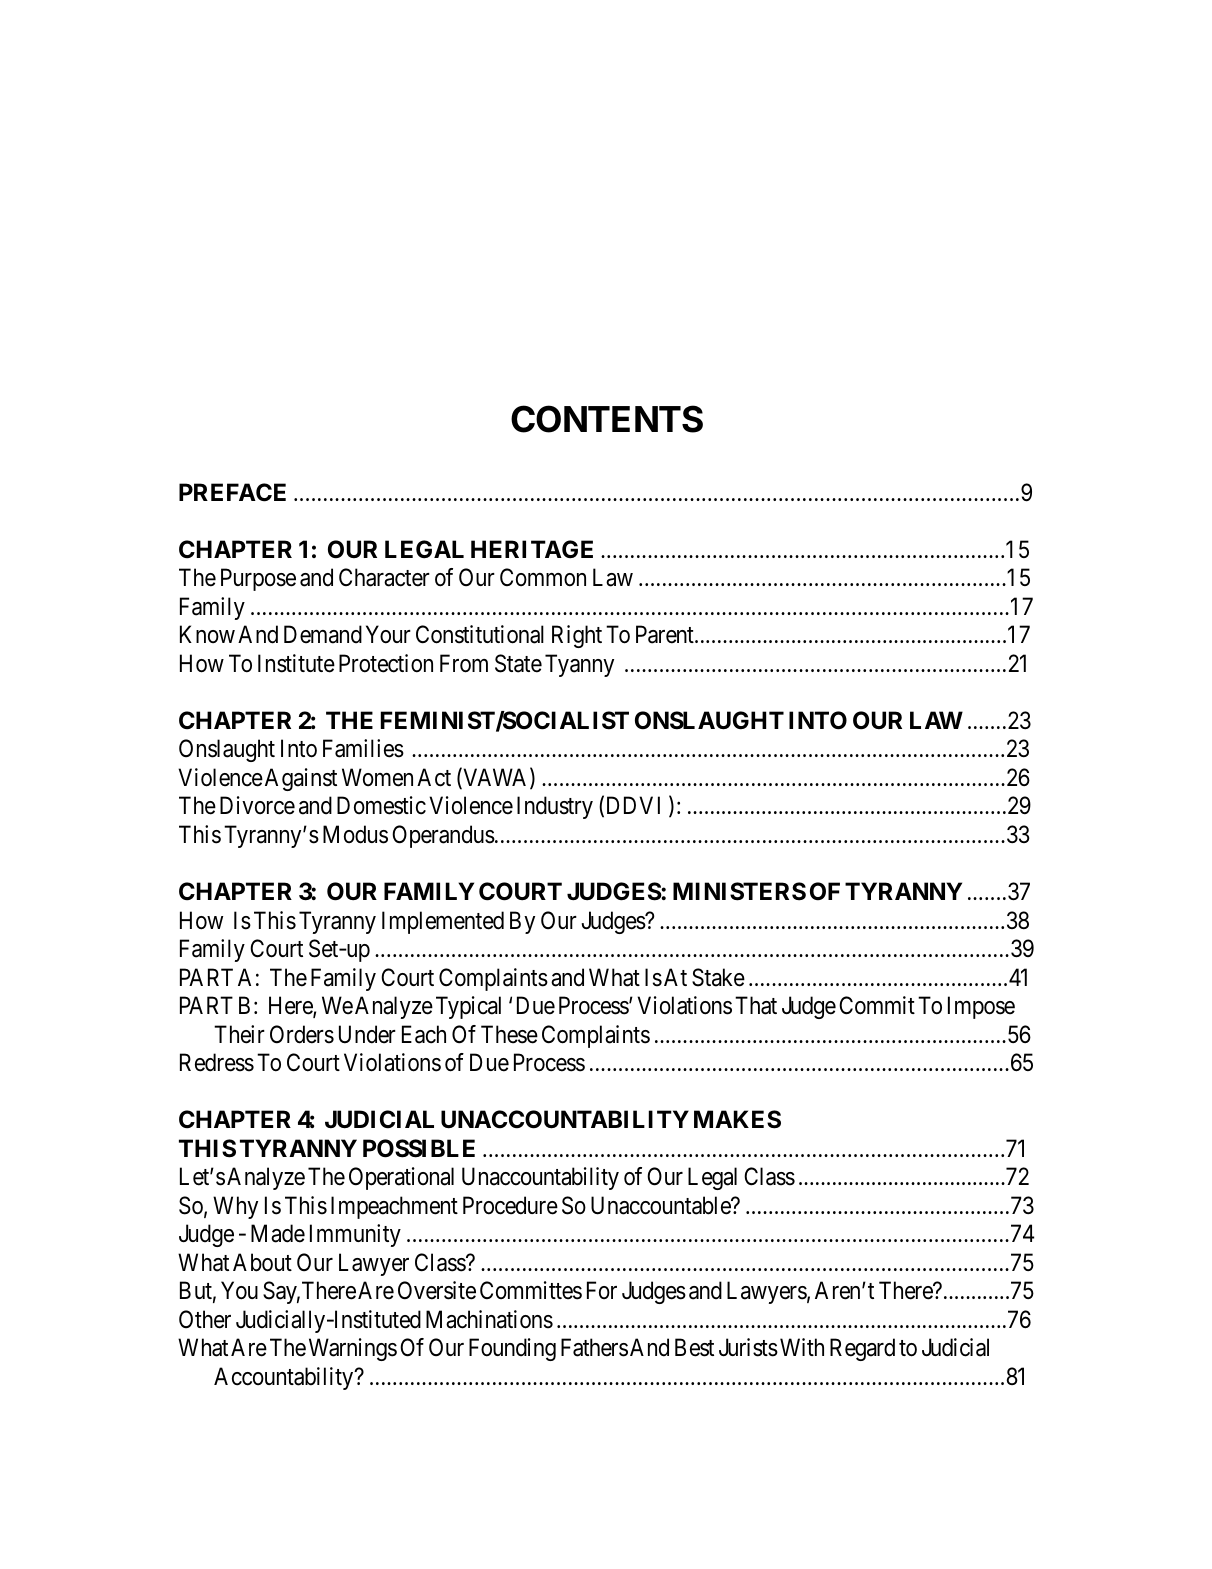  Describe the element at coordinates (232, 492) in the screenshot. I see `PREFACE` at that location.
